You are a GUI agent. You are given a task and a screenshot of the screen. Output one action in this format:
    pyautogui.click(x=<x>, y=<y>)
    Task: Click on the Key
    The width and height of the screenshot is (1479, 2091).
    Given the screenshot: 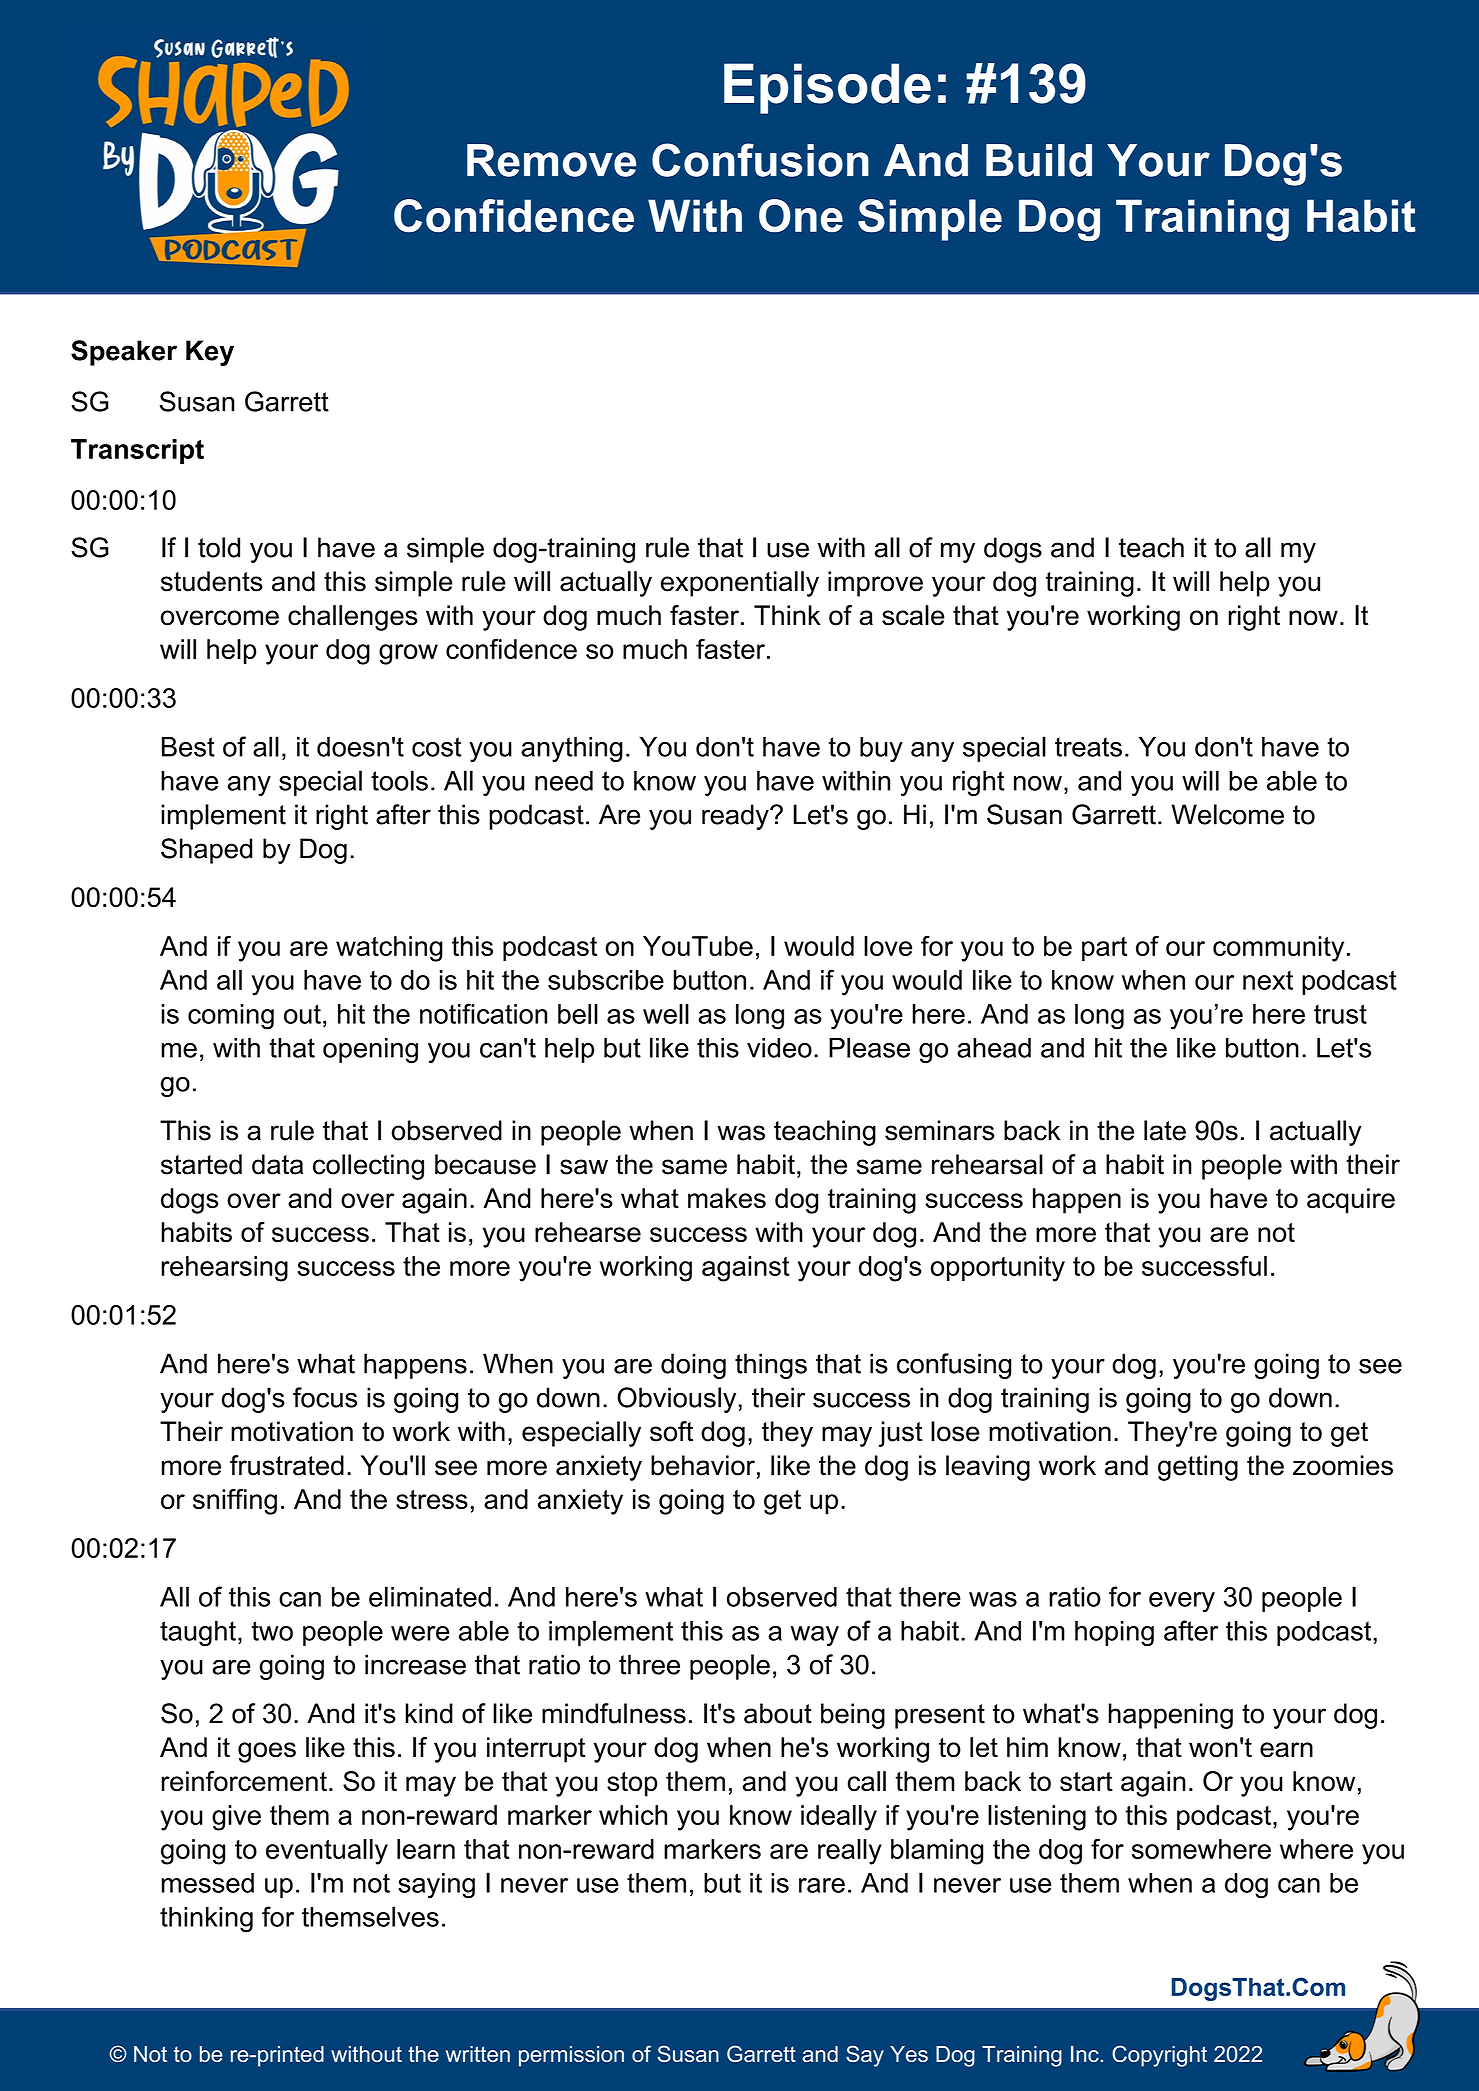 What is the action you would take?
    pyautogui.click(x=210, y=353)
